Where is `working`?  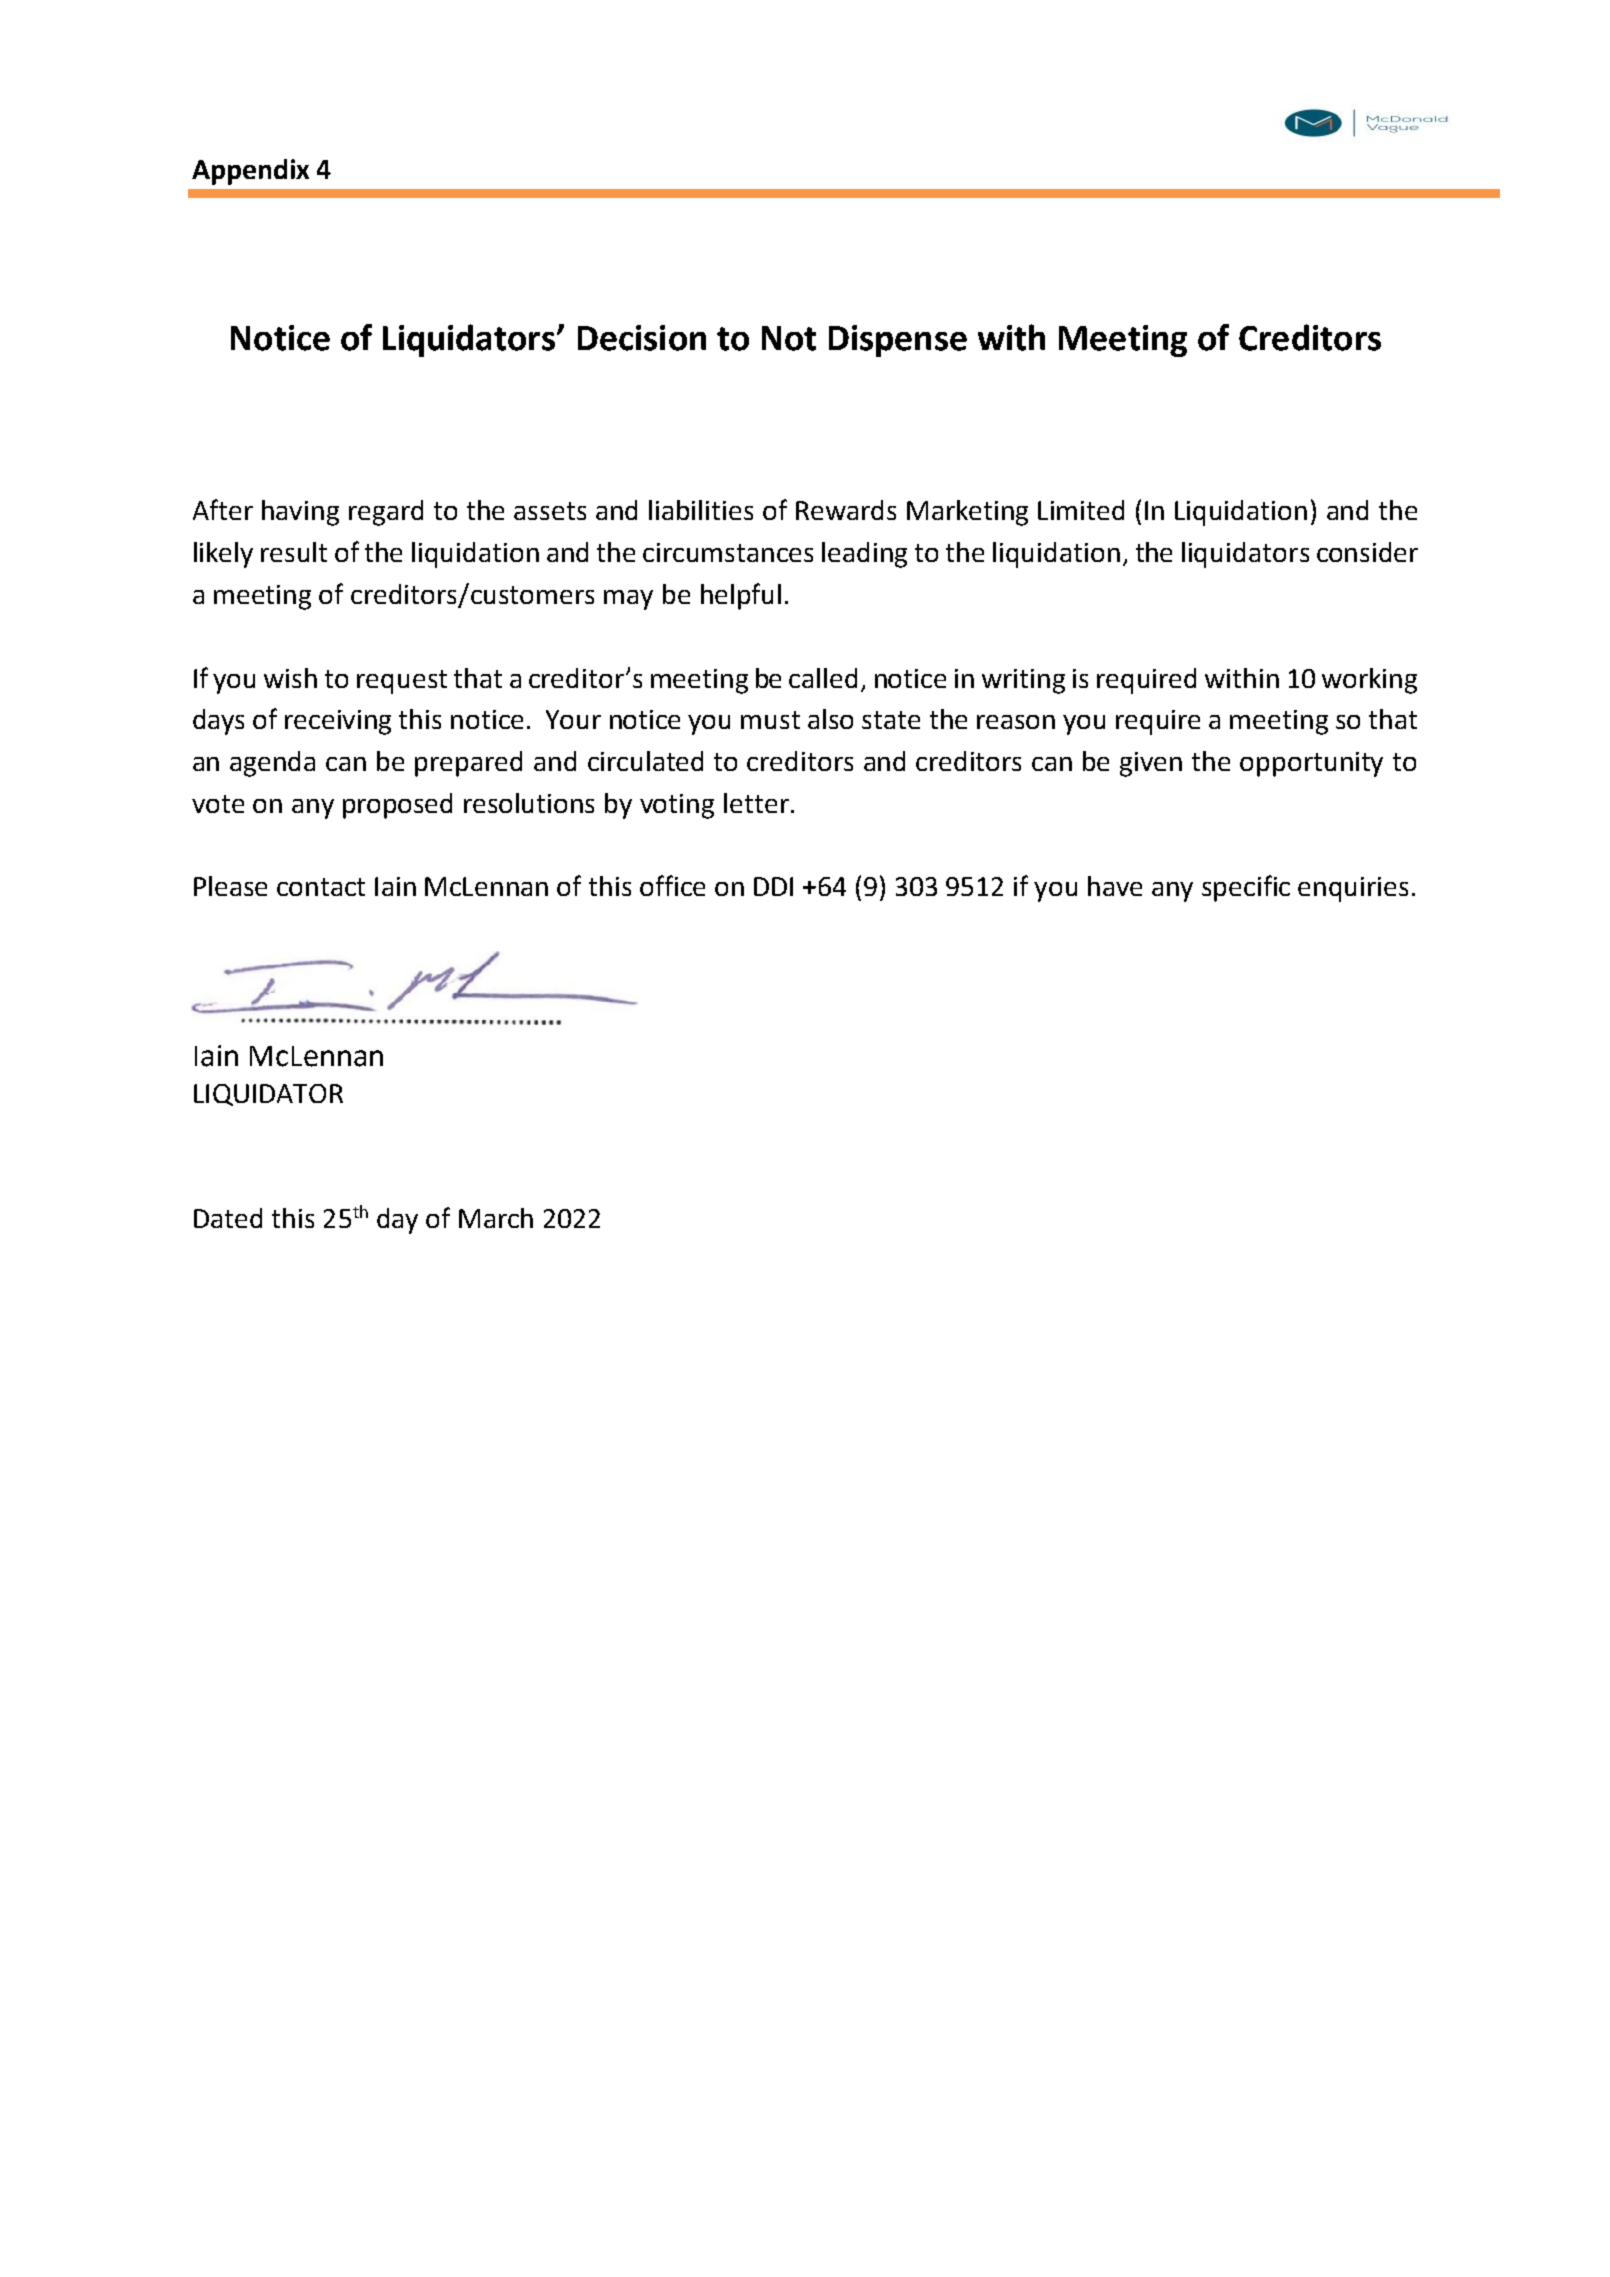
working is located at coordinates (1369, 681).
